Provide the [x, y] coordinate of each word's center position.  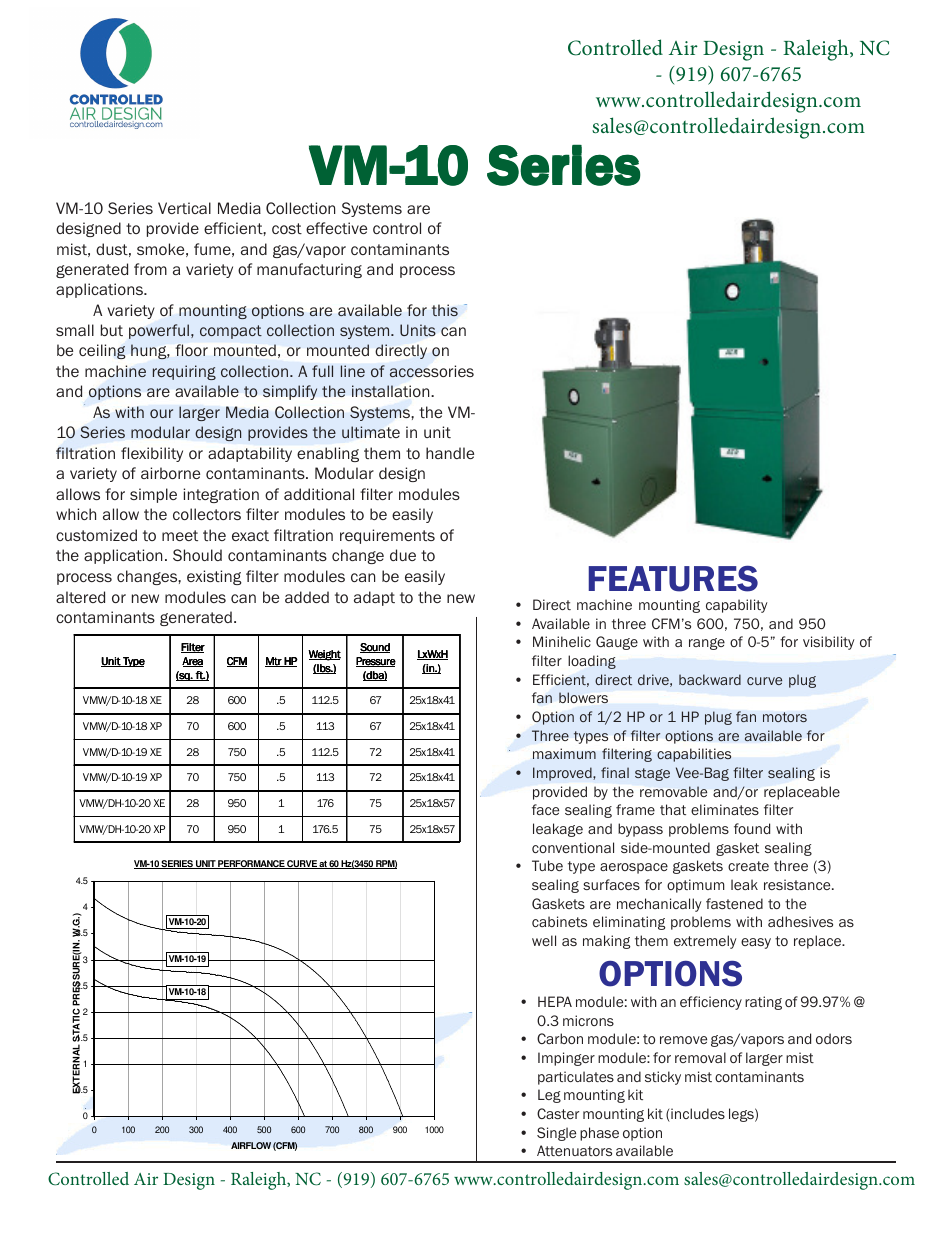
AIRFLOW [251, 1145]
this [445, 310]
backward [710, 679]
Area [192, 662]
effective [336, 228]
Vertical [184, 208]
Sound [375, 648]
